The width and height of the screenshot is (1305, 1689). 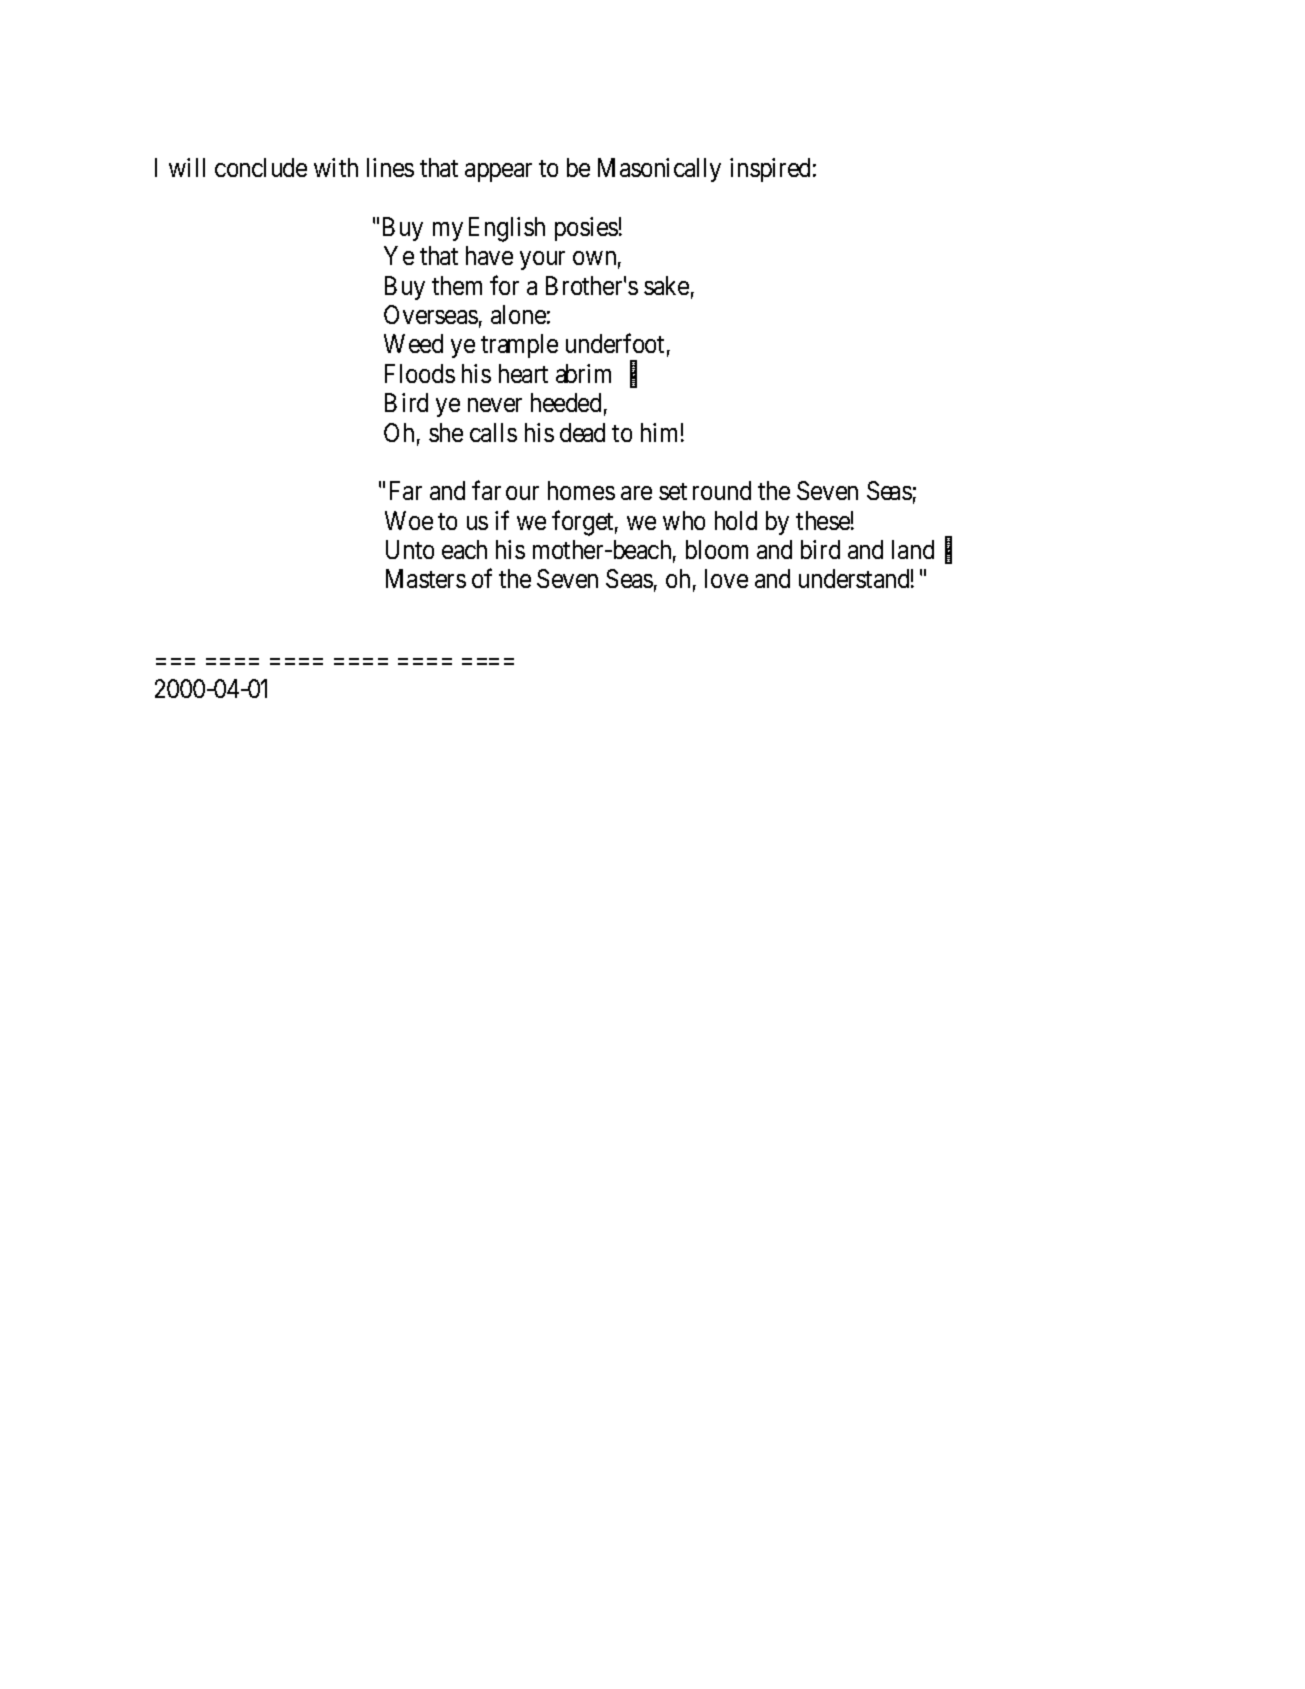 What do you see at coordinates (261, 167) in the screenshot?
I see `conclude` at bounding box center [261, 167].
